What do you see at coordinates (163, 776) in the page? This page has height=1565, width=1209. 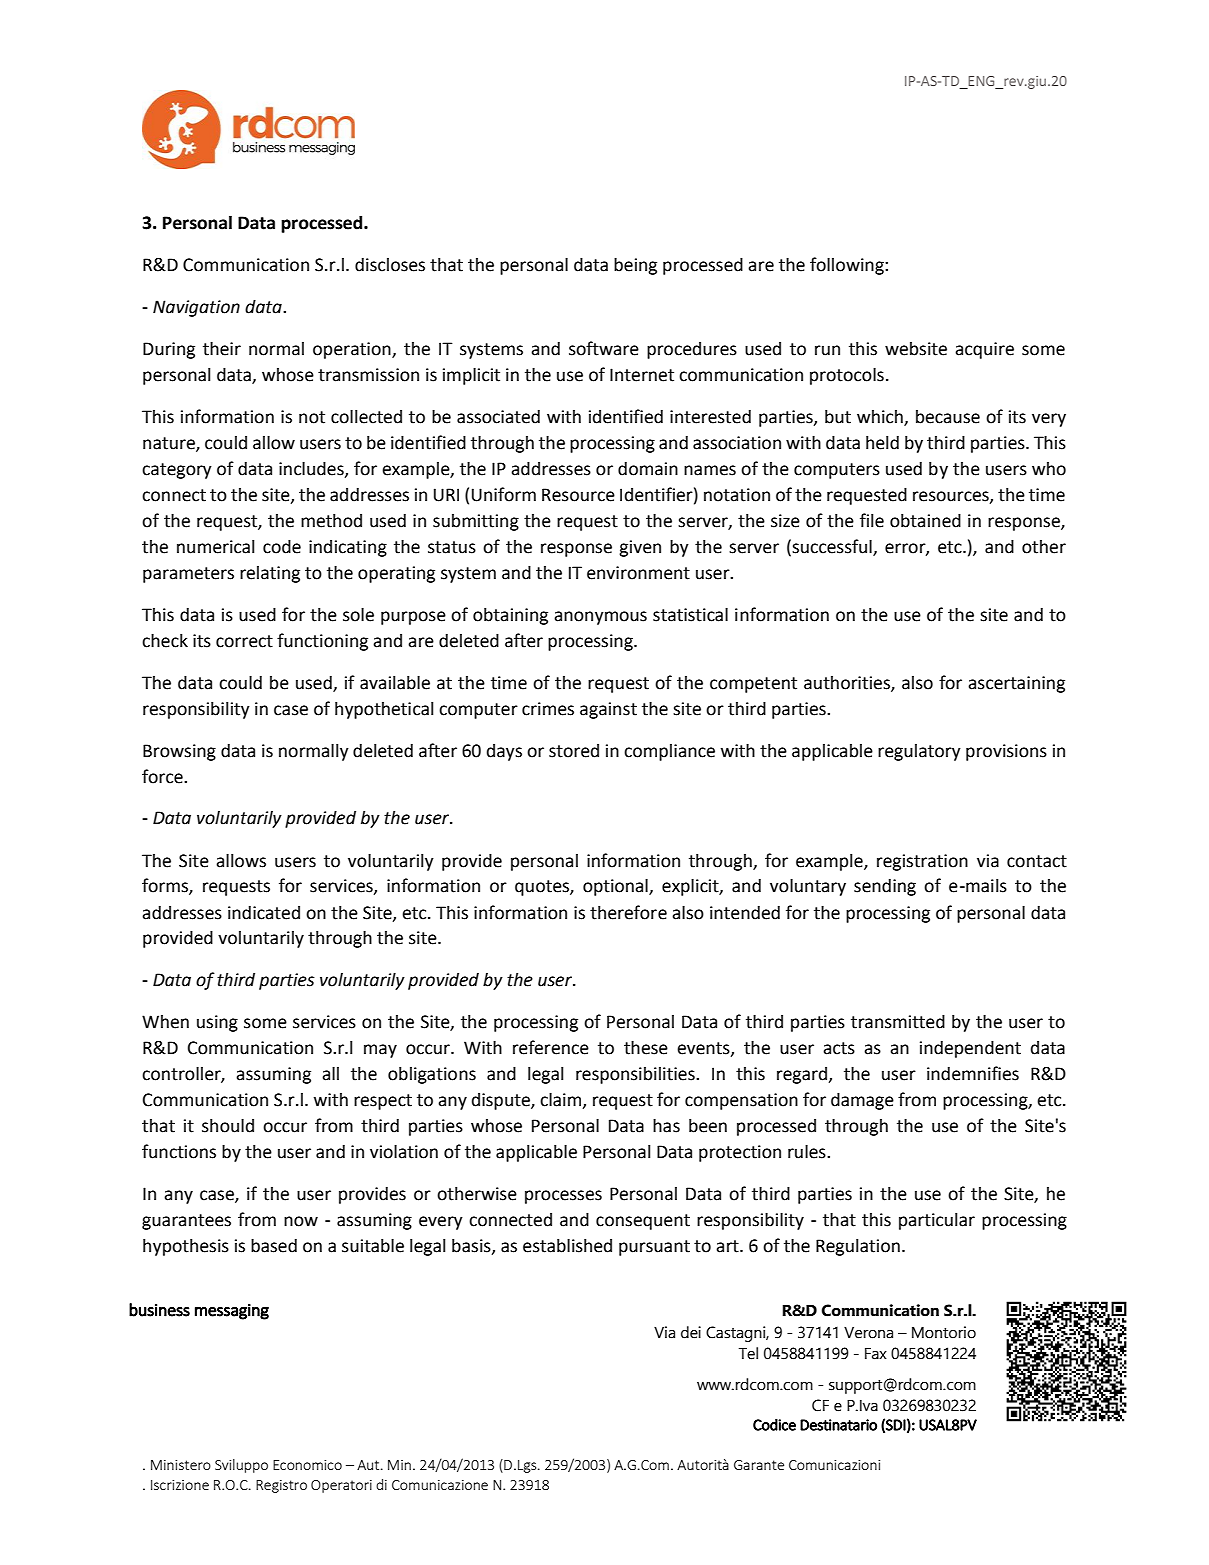 I see `force` at bounding box center [163, 776].
